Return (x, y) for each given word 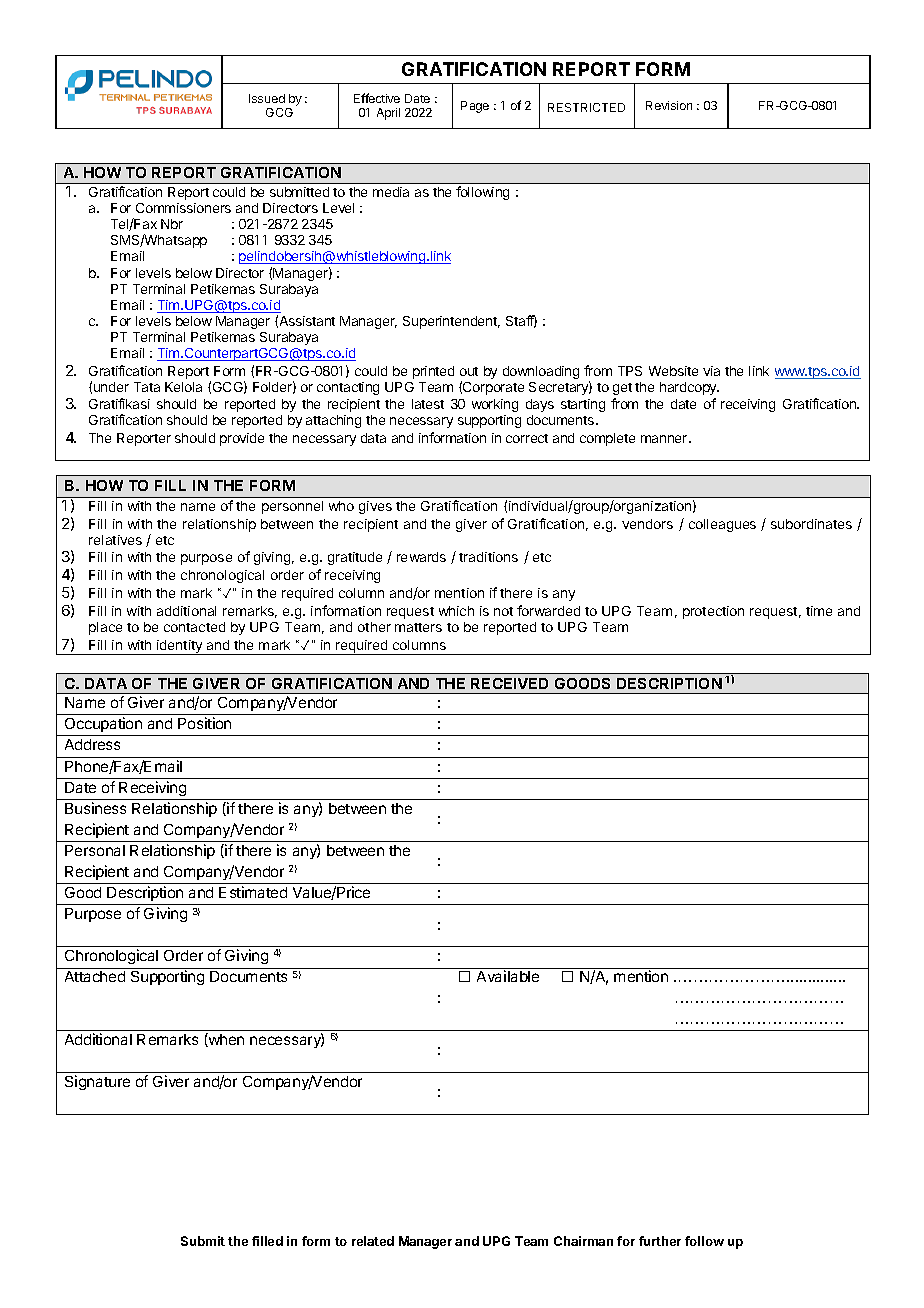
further (660, 1241)
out (469, 371)
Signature (97, 1082)
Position (204, 723)
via (711, 371)
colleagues (722, 525)
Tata (147, 387)
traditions (488, 557)
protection (713, 612)
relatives (115, 540)
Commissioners (183, 208)
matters (418, 627)
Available (508, 976)
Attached (95, 976)
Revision (669, 105)
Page (475, 107)
